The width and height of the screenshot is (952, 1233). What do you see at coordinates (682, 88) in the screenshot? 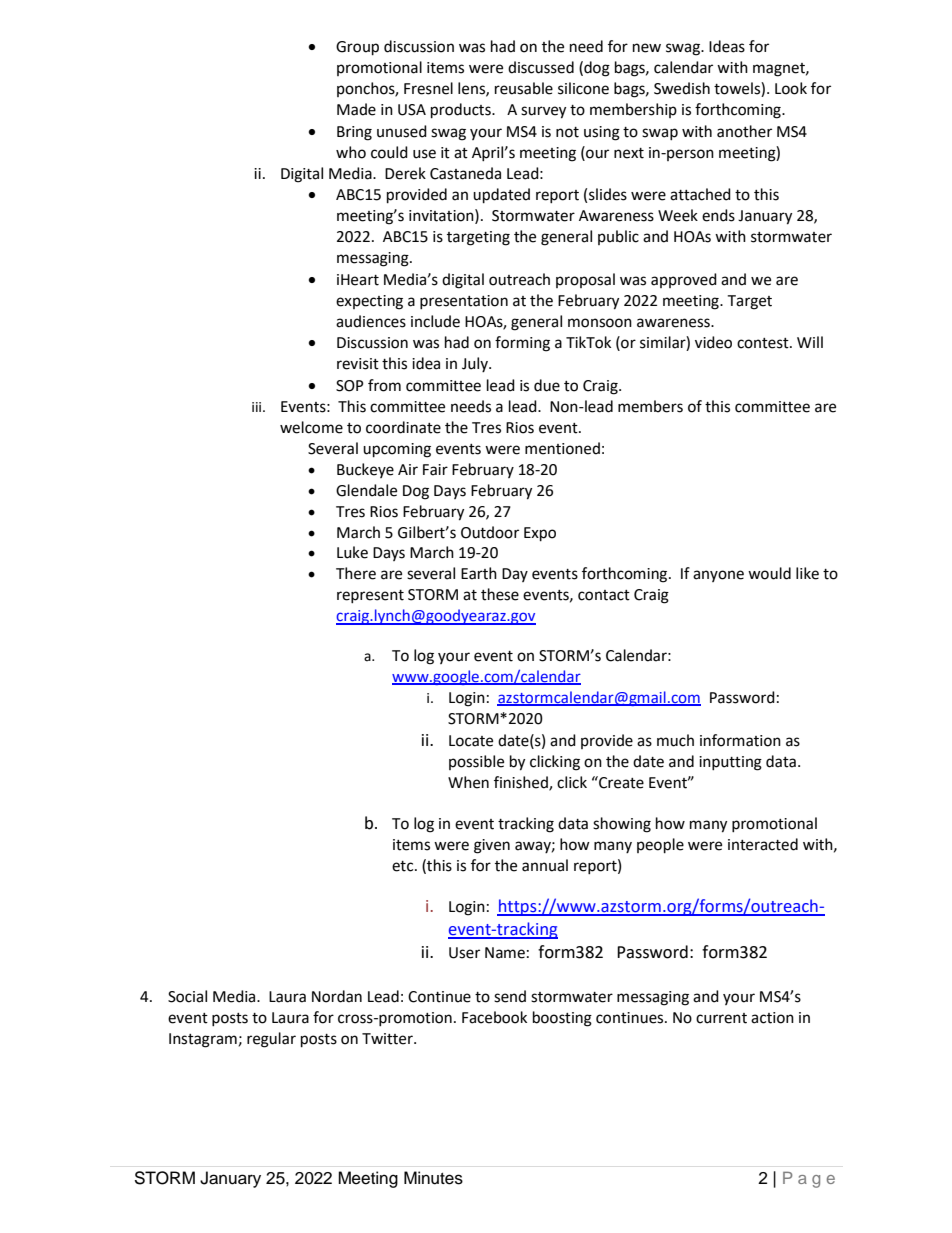
I see `Swedish` at bounding box center [682, 88].
